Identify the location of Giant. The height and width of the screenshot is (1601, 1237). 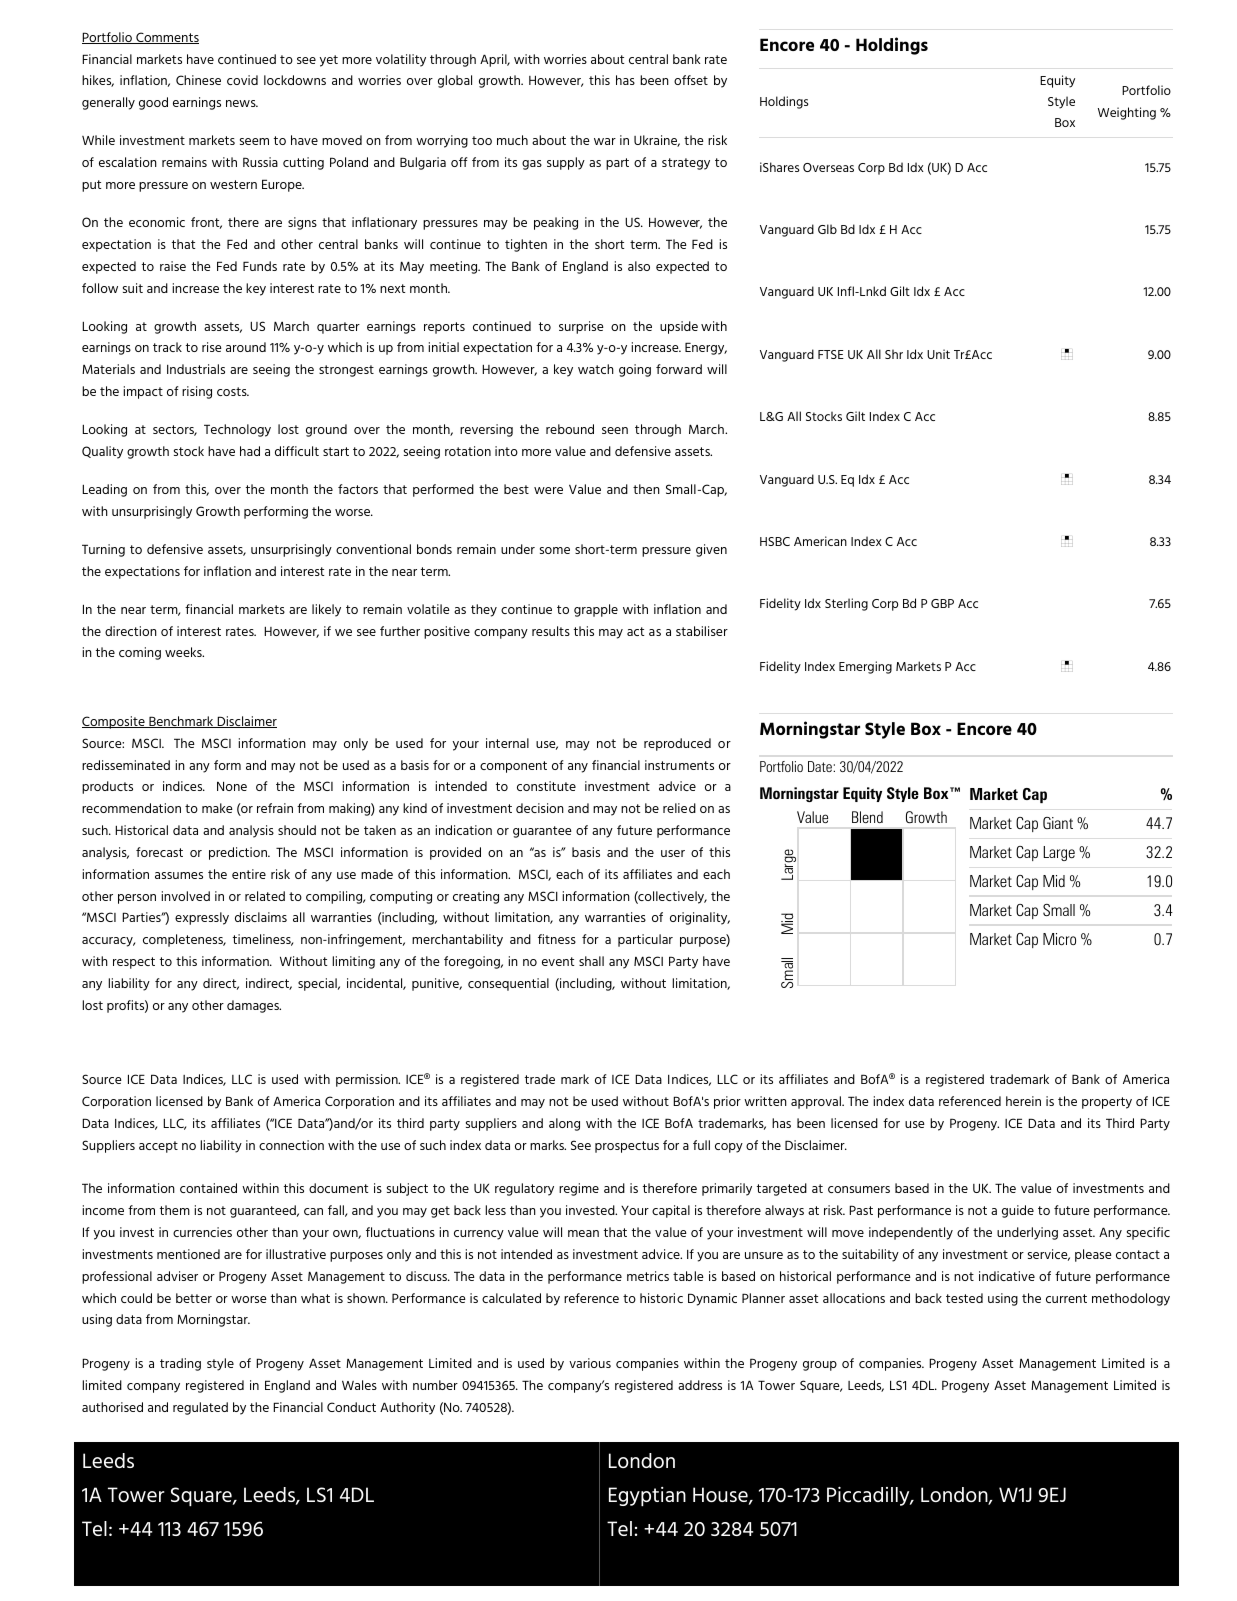
(1058, 823).
